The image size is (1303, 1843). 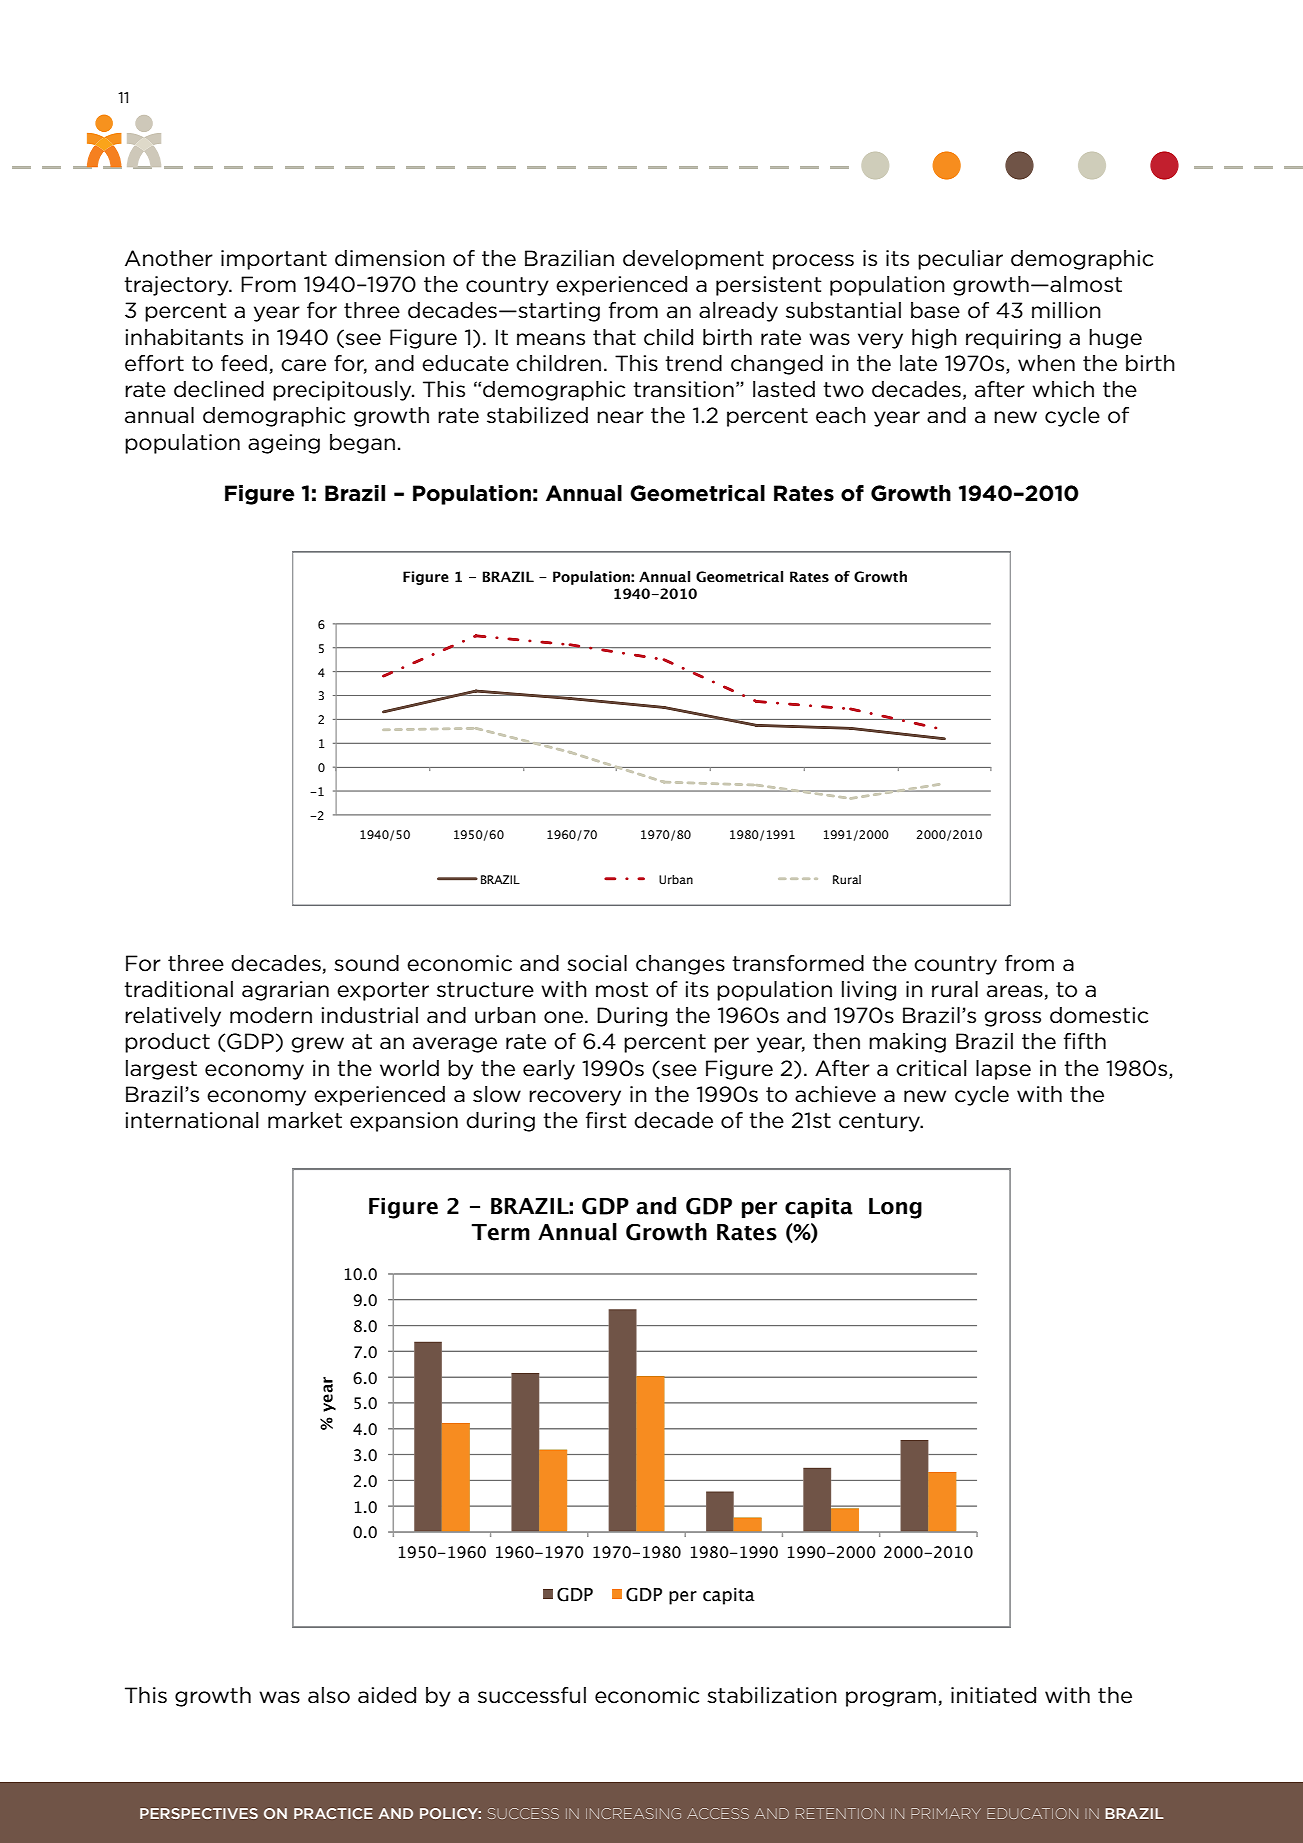 What do you see at coordinates (614, 337) in the screenshot?
I see `that` at bounding box center [614, 337].
